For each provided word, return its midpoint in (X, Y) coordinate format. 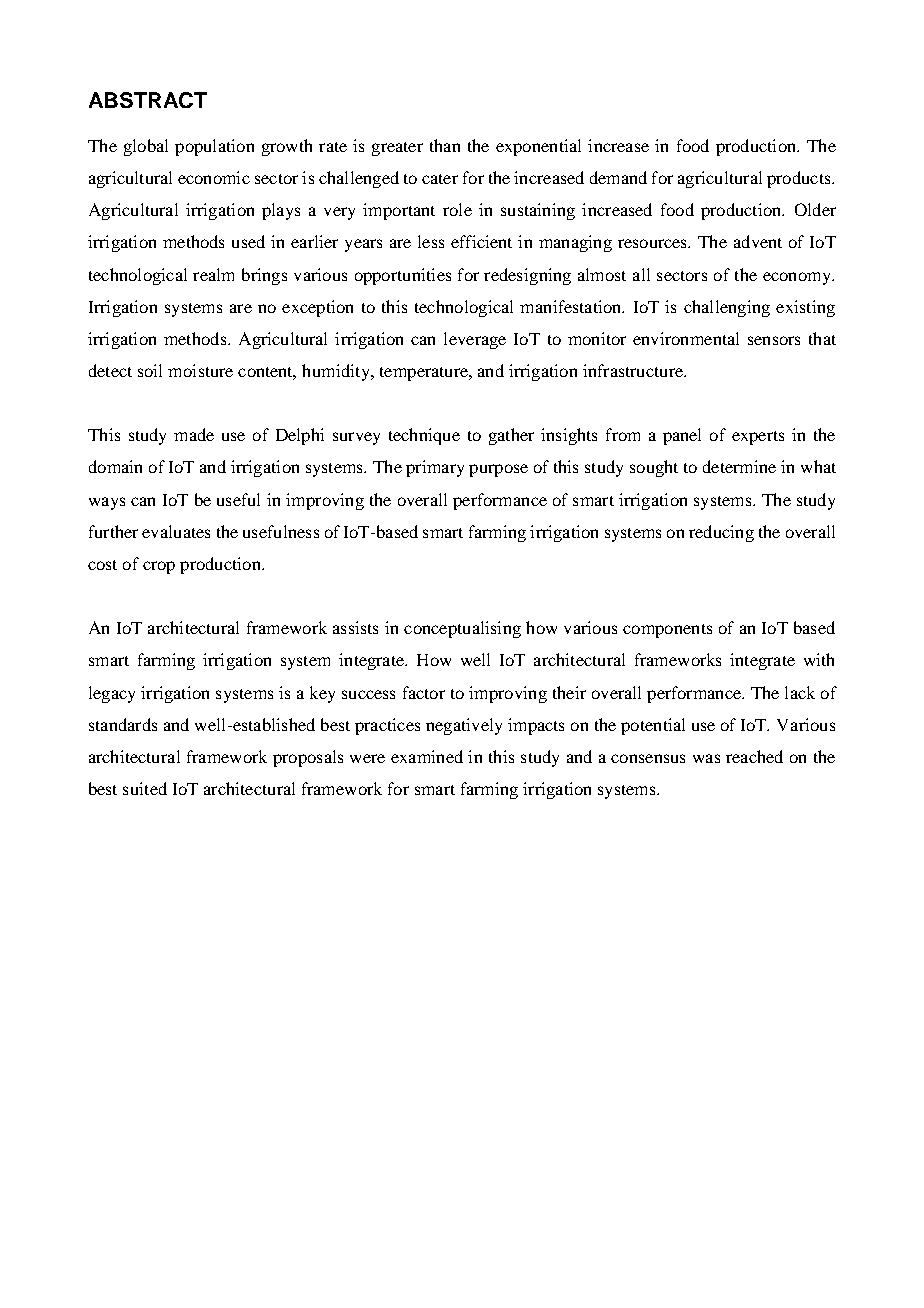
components (667, 631)
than (445, 145)
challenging (727, 308)
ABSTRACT (148, 100)
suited (145, 788)
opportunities (403, 276)
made (194, 434)
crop (159, 567)
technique (424, 436)
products (800, 179)
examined (427, 756)
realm (213, 274)
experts (758, 438)
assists (355, 627)
